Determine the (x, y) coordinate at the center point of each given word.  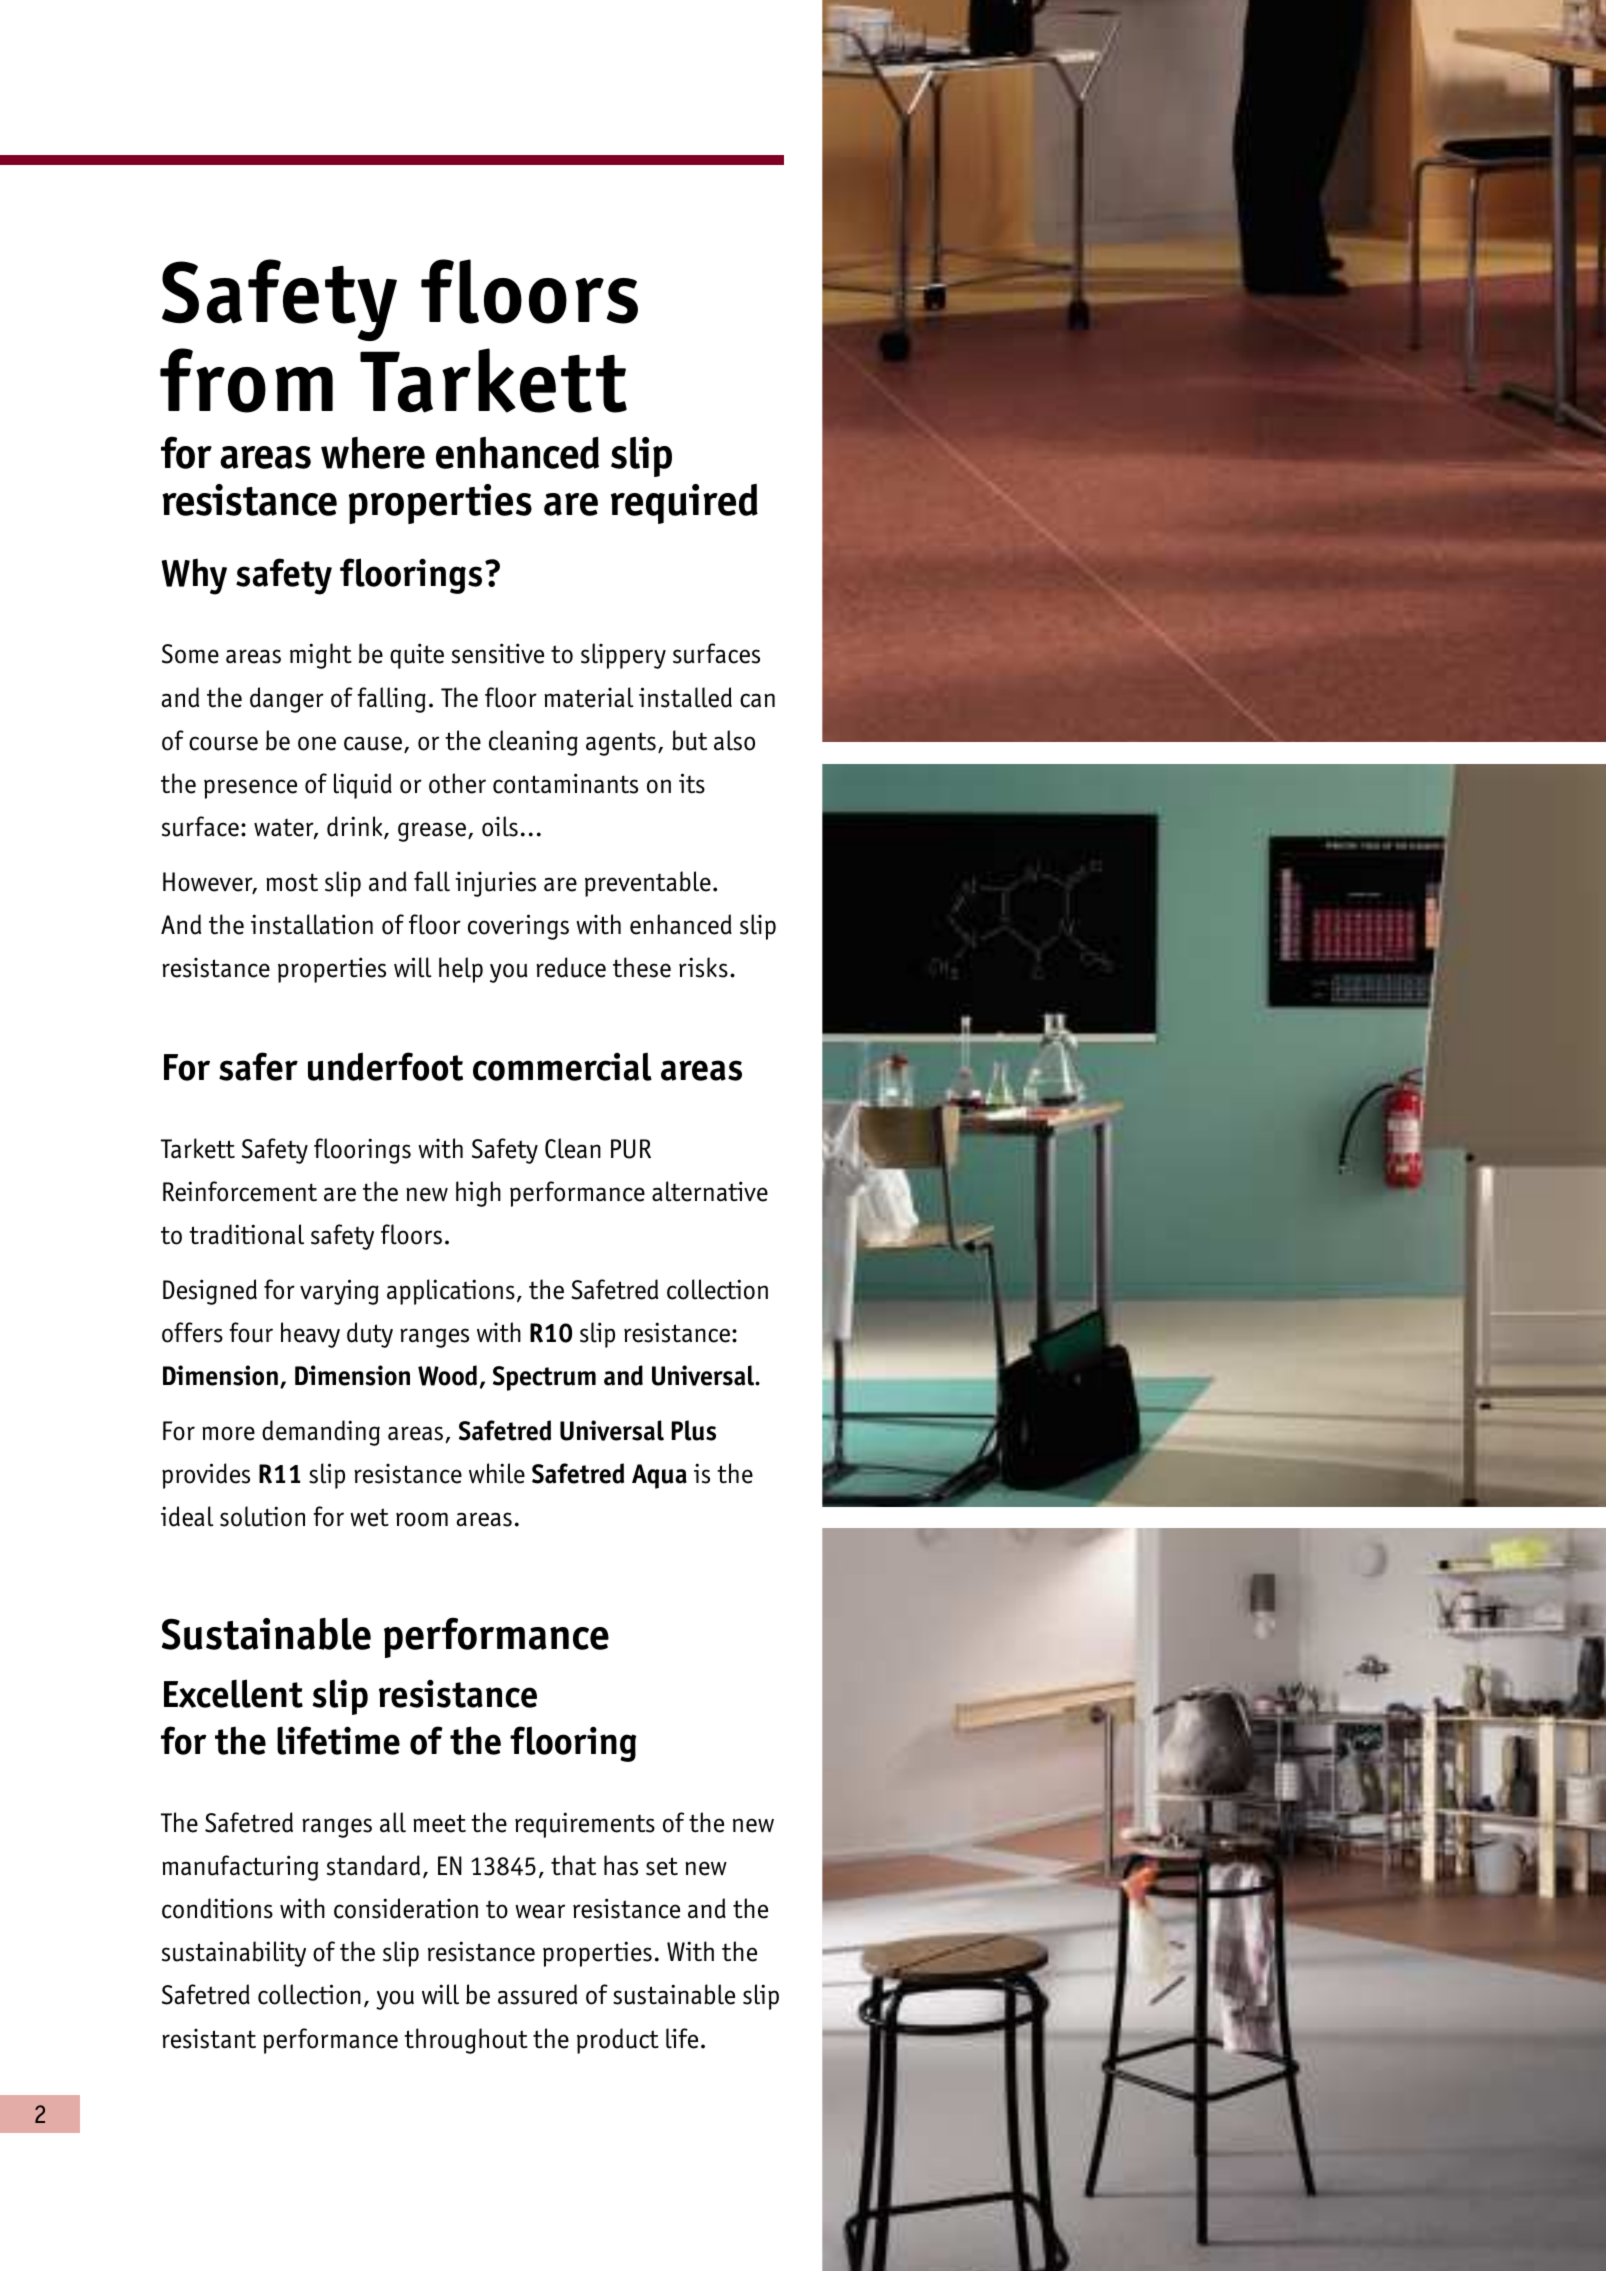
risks (703, 967)
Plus (693, 1430)
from (246, 380)
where (373, 453)
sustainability (234, 1954)
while (497, 1473)
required (684, 504)
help (461, 970)
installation (312, 924)
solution (262, 1516)
